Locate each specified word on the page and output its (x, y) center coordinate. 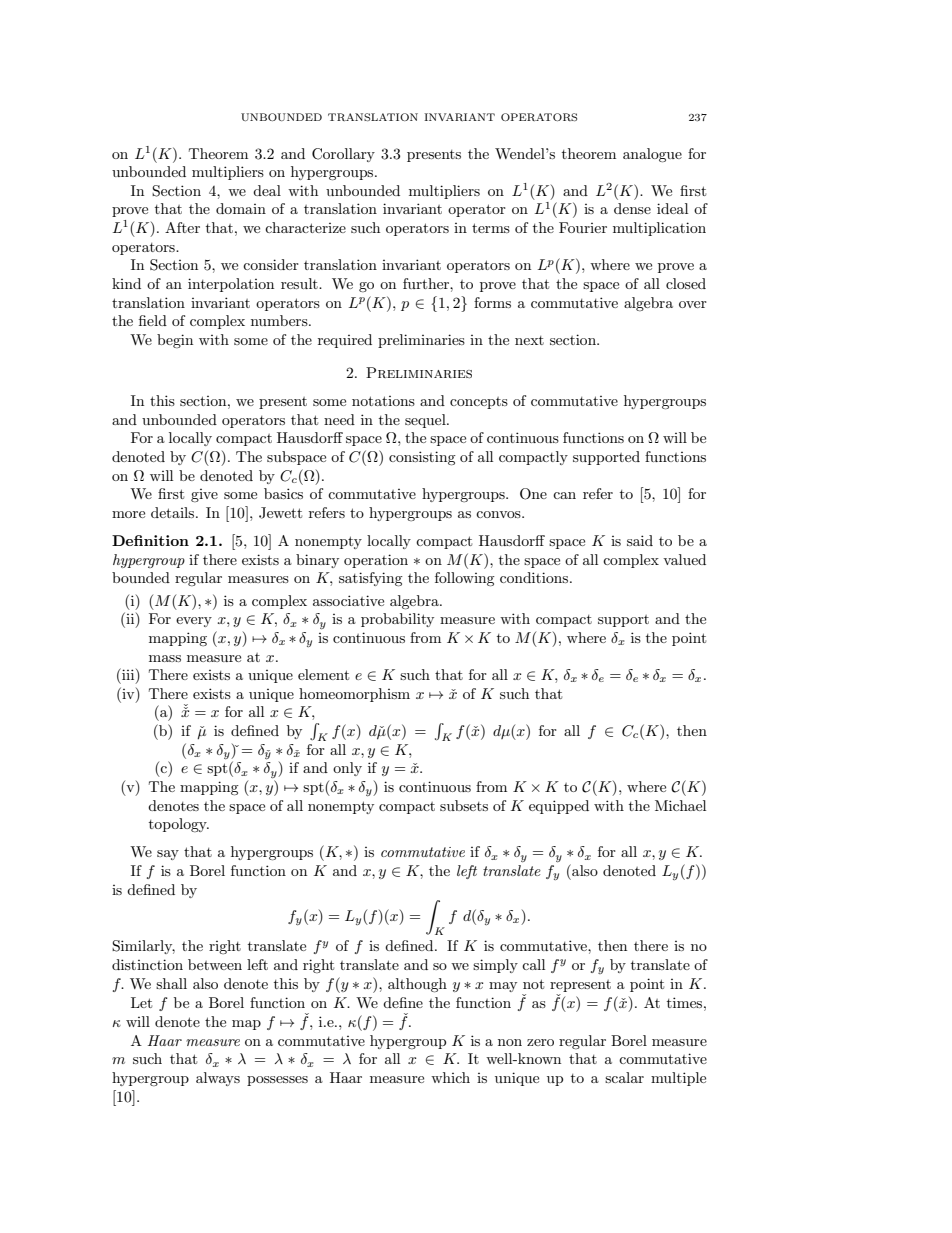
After (182, 227)
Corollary (343, 155)
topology (179, 825)
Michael (680, 805)
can (564, 495)
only (347, 769)
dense (632, 208)
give (204, 495)
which (450, 1077)
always (218, 1079)
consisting (422, 458)
